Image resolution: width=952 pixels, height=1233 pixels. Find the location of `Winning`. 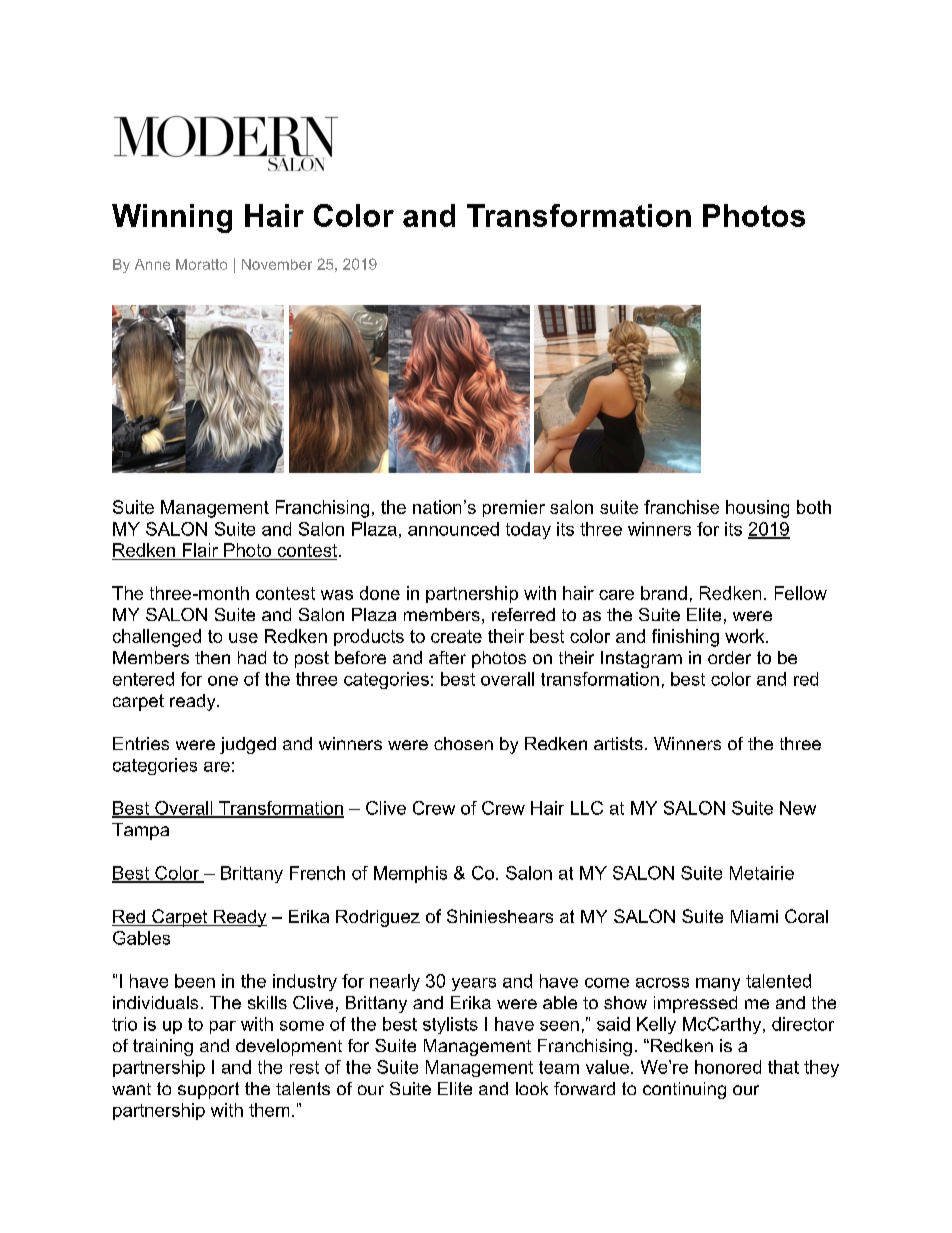

Winning is located at coordinates (172, 218).
